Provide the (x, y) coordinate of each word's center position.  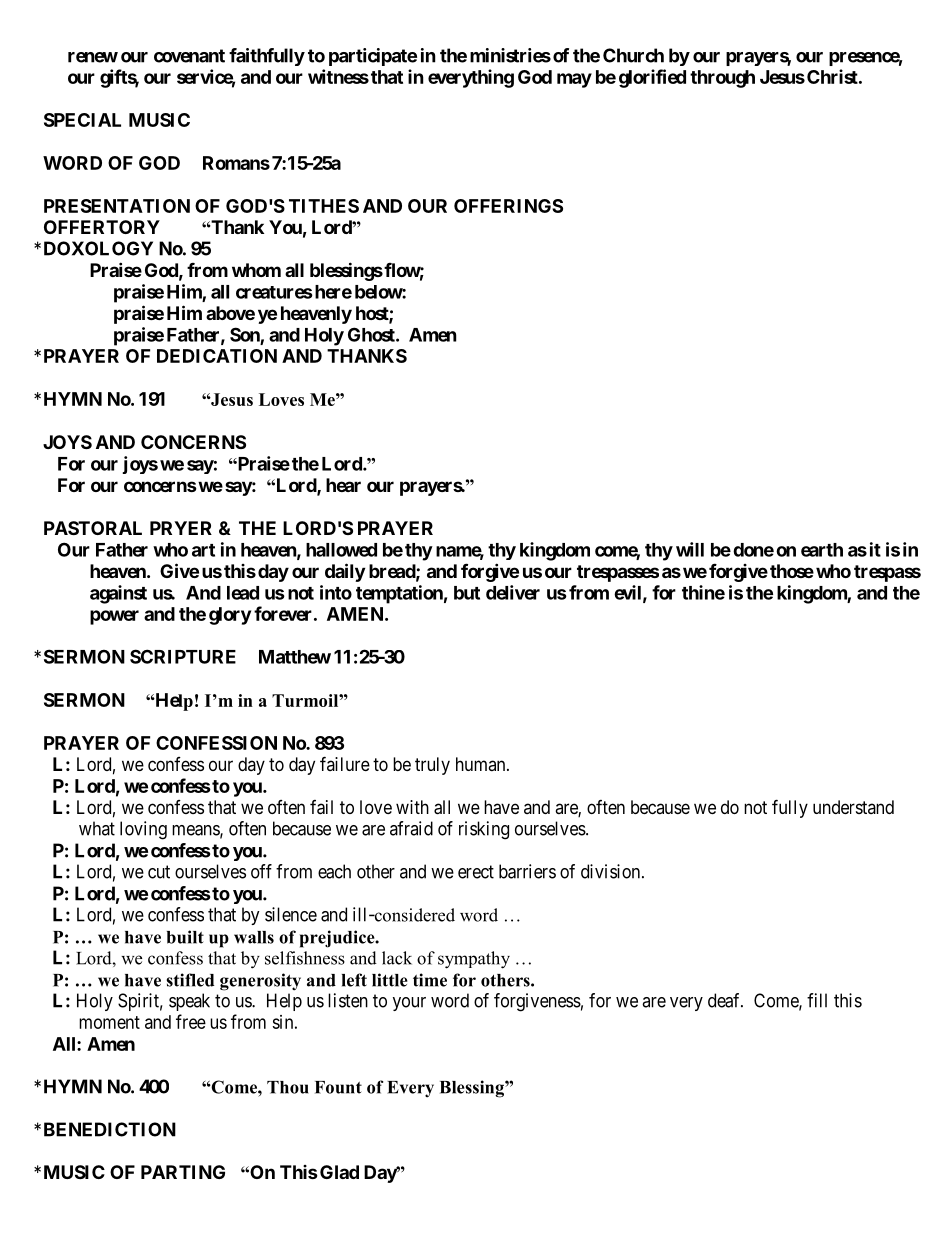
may (574, 80)
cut (159, 872)
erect (476, 872)
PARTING (183, 1172)
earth (822, 550)
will (690, 549)
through (722, 79)
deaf (725, 1000)
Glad (339, 1172)
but (467, 593)
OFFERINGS (508, 206)
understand (853, 807)
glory (230, 616)
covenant (189, 56)
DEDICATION (217, 356)
